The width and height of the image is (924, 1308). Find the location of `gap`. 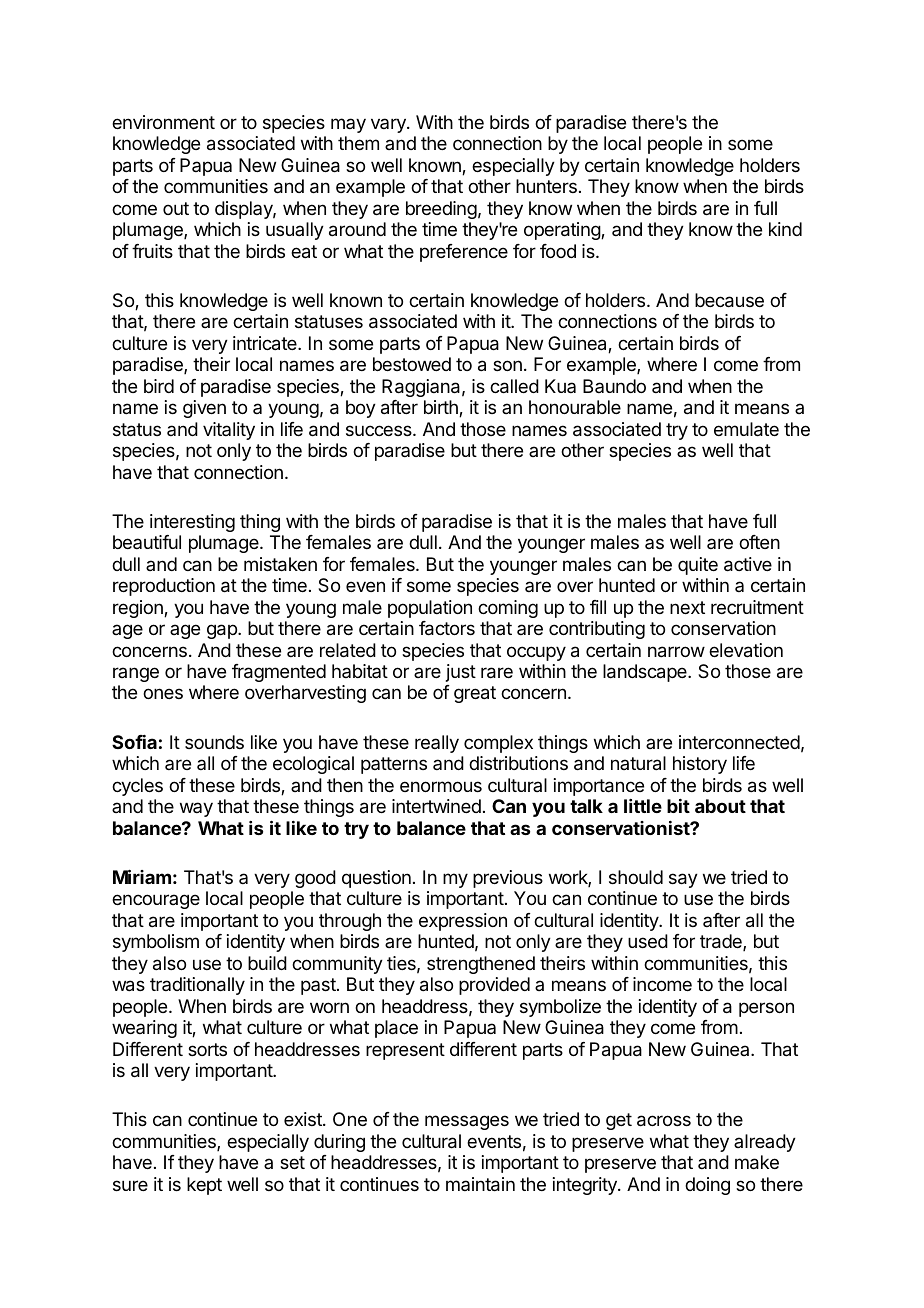

gap is located at coordinates (223, 631).
